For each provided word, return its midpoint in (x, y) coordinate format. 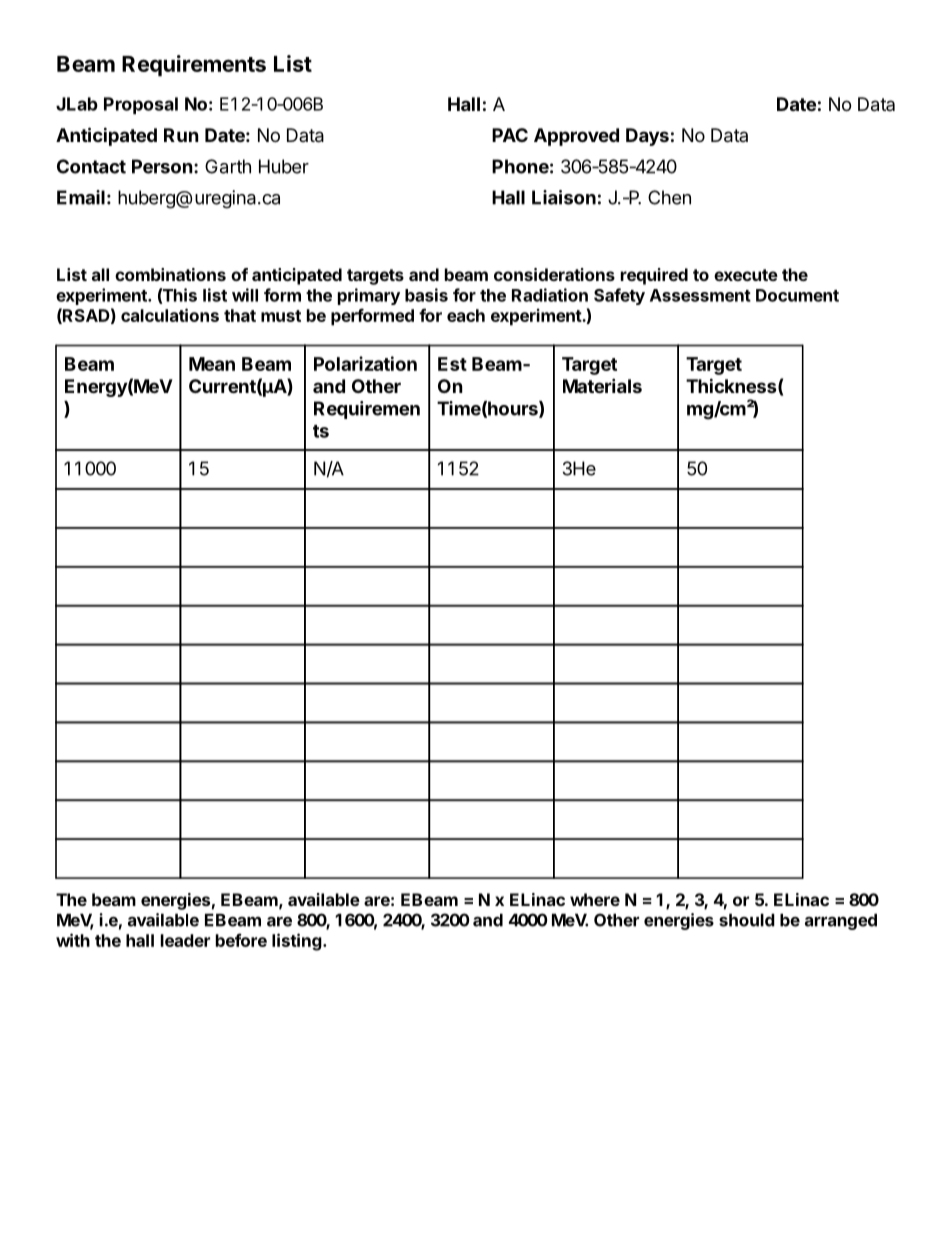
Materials (602, 385)
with (73, 940)
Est (452, 364)
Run (181, 135)
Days (647, 137)
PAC (510, 135)
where (595, 899)
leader (185, 940)
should (747, 920)
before (241, 940)
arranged (841, 921)
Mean (212, 364)
